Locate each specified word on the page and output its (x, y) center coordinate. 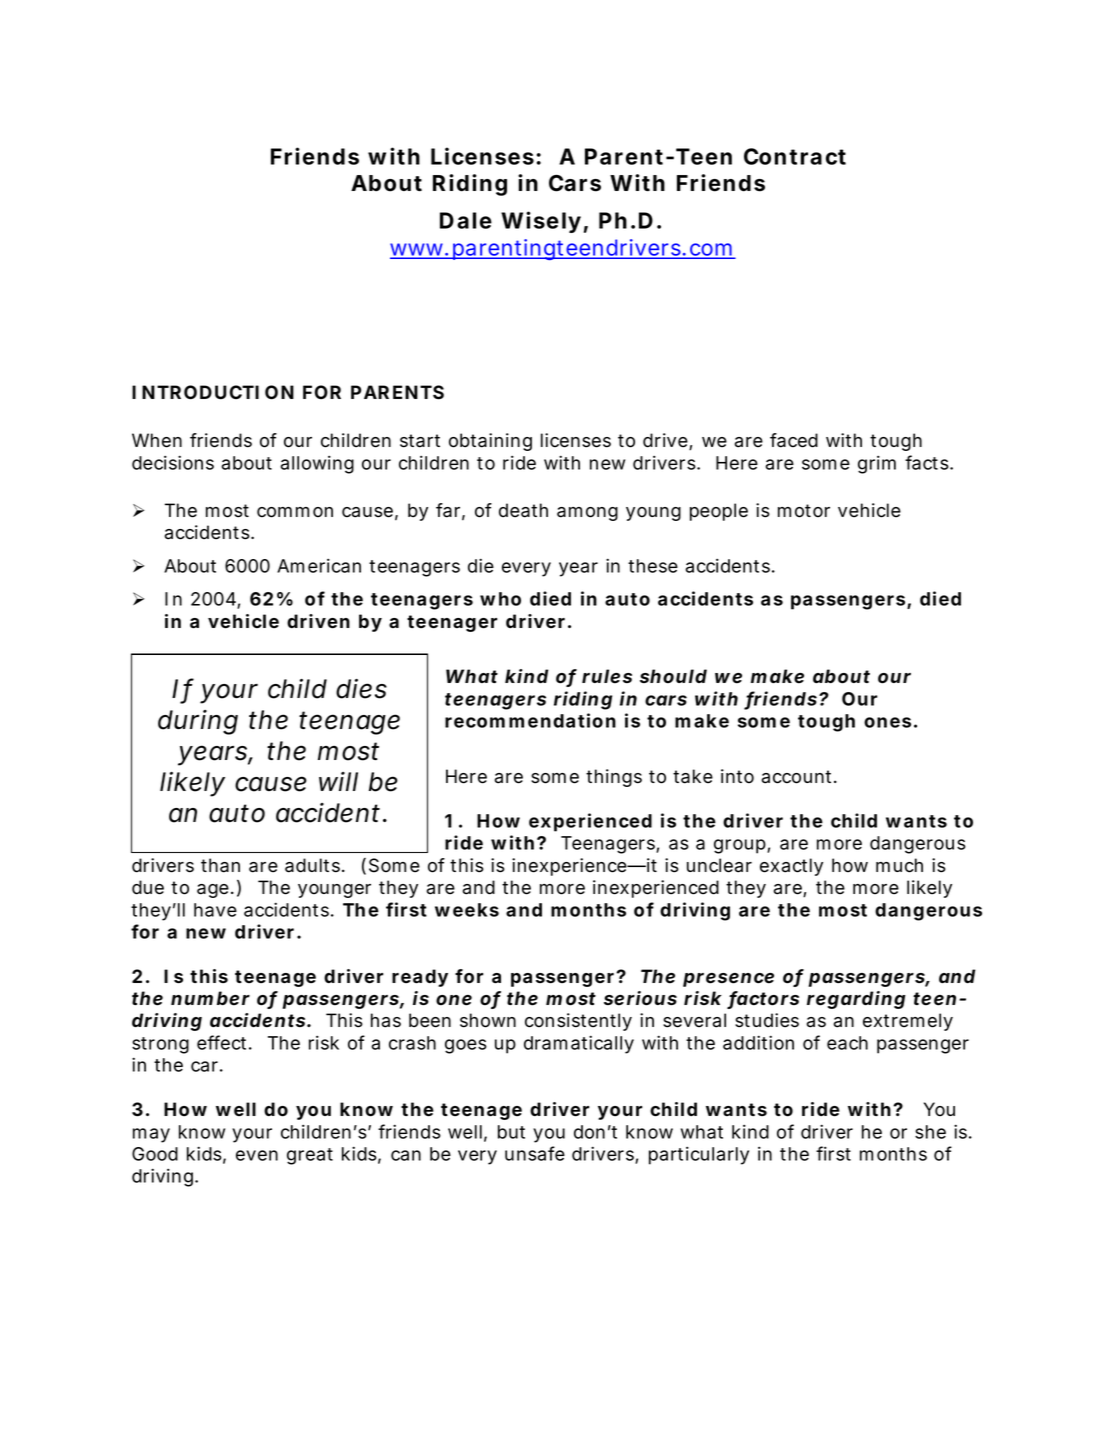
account (798, 777)
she (930, 1132)
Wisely (541, 222)
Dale (466, 220)
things (614, 778)
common (295, 512)
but (511, 1132)
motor (804, 511)
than (220, 865)
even (257, 1155)
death (523, 510)
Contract (795, 156)
